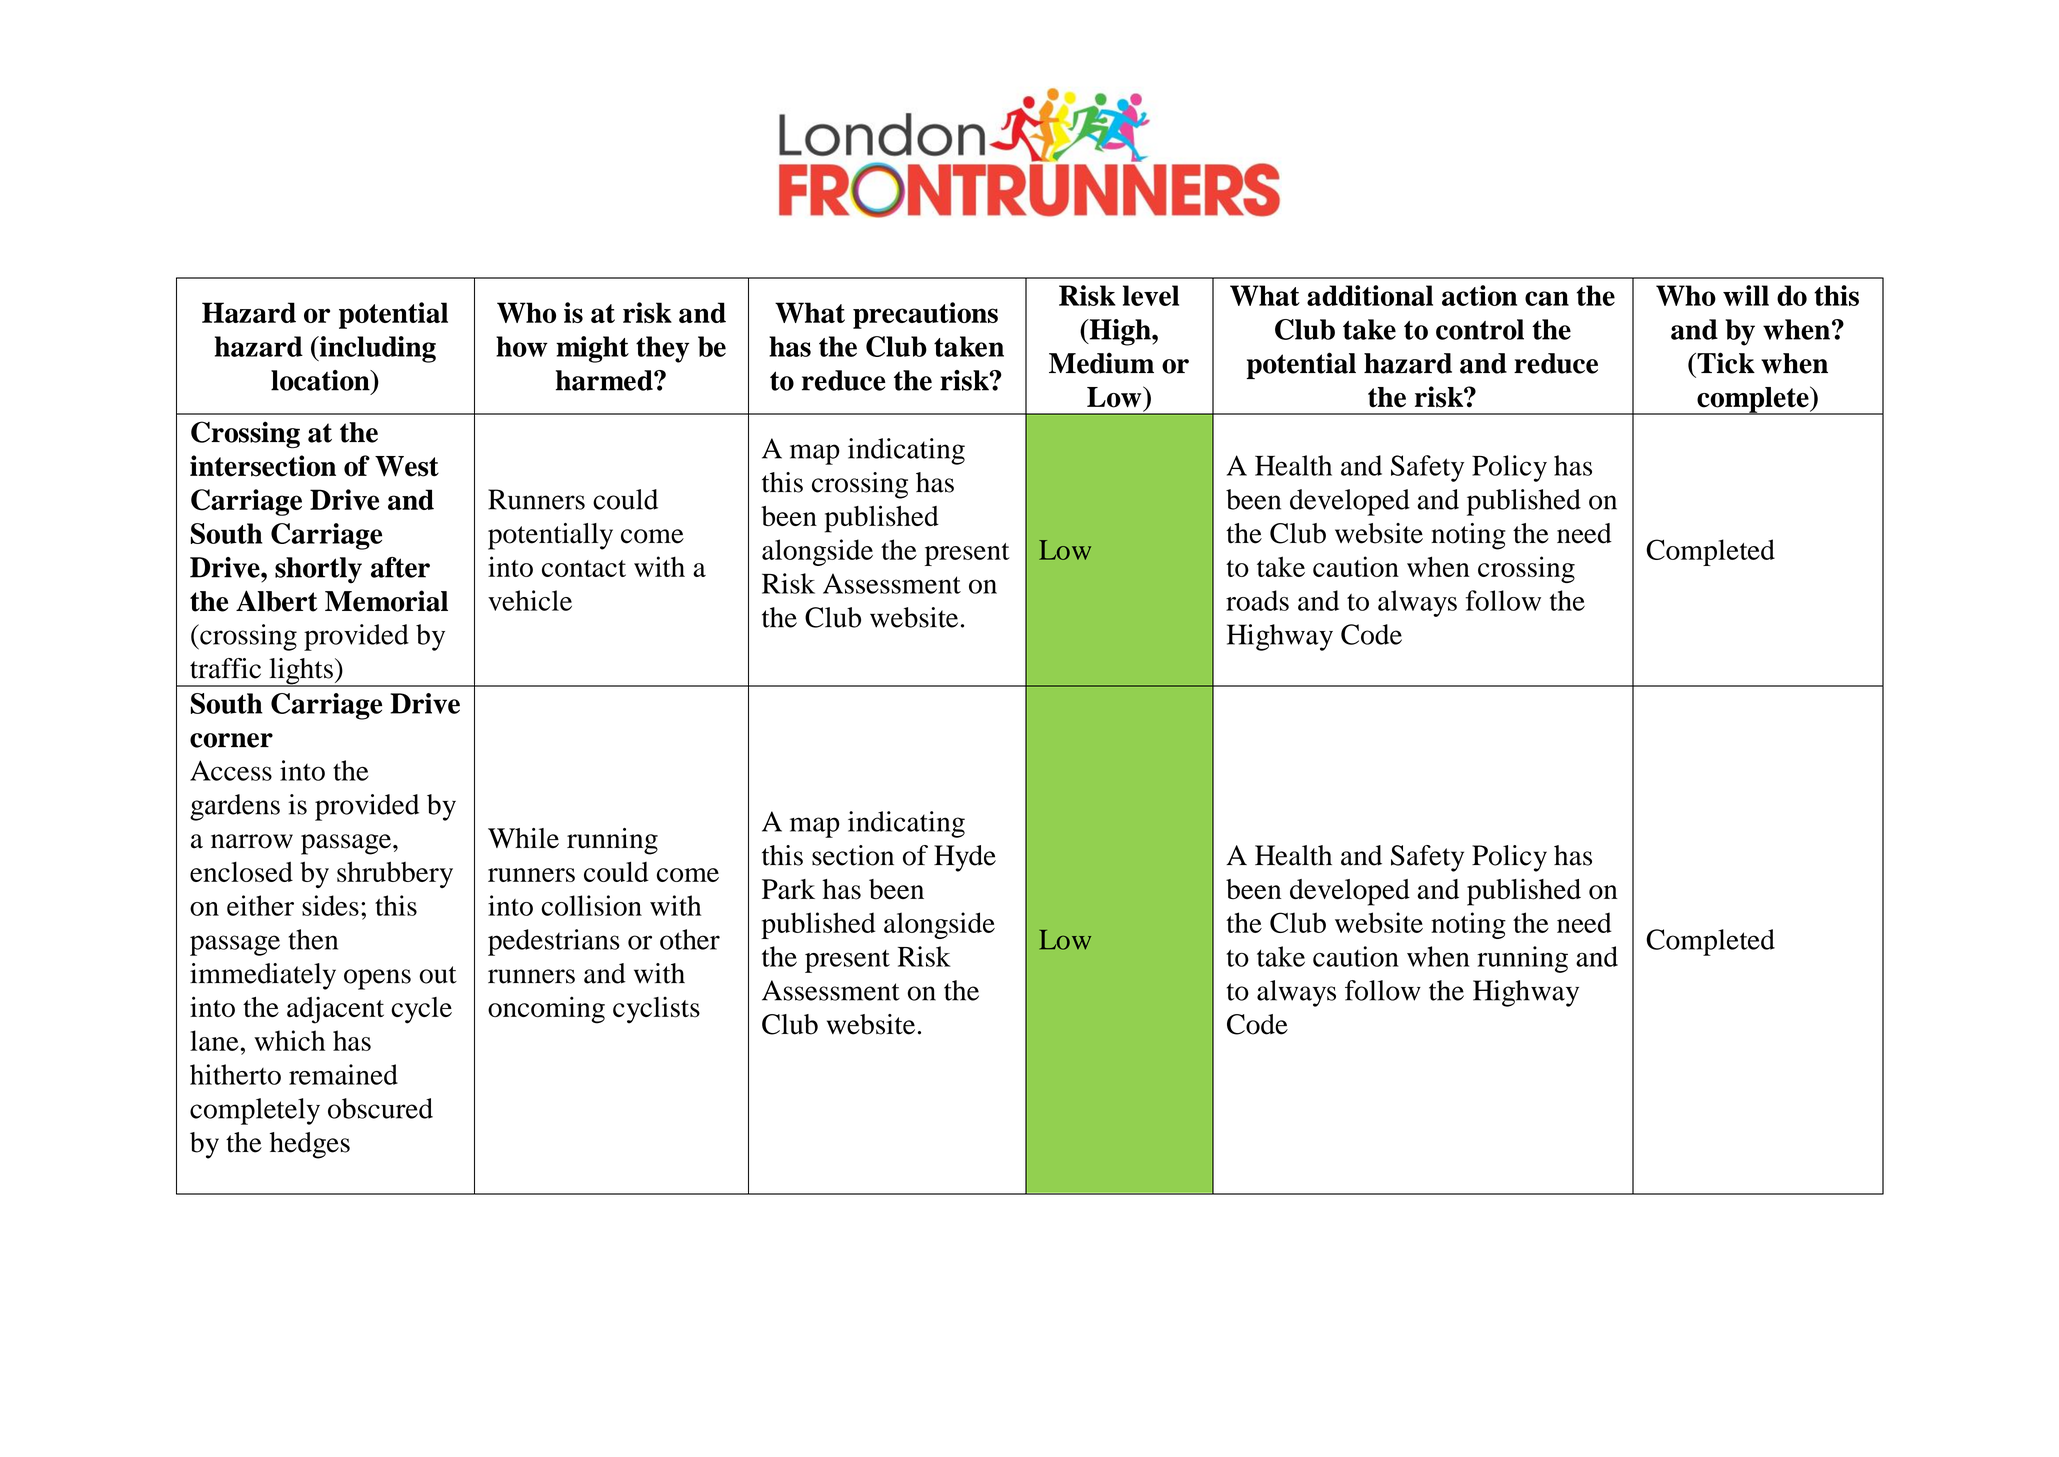 This screenshot has height=1457, width=2059. I want to click on Tick, so click(1725, 363).
